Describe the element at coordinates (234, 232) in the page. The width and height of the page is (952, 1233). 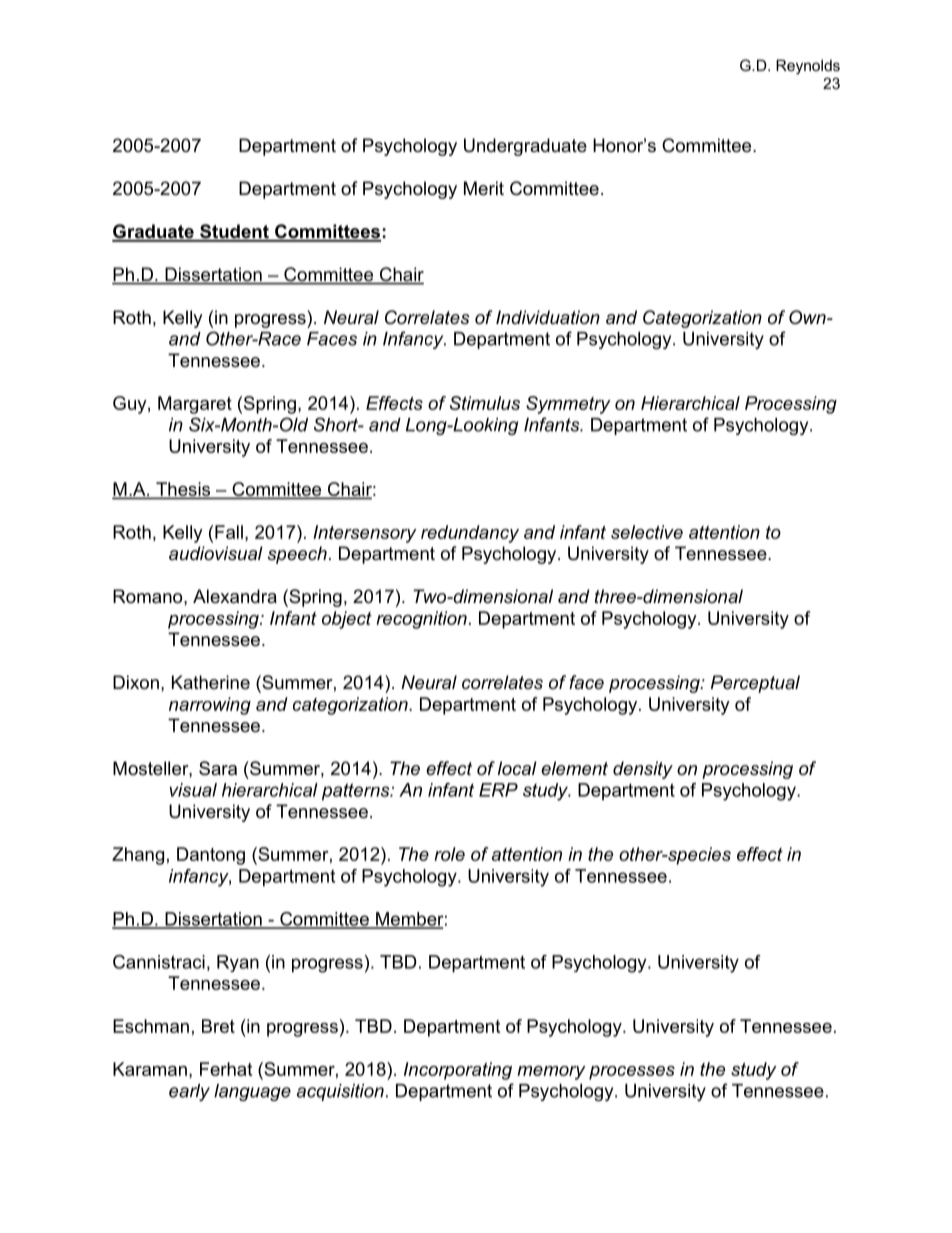
I see `Student` at that location.
